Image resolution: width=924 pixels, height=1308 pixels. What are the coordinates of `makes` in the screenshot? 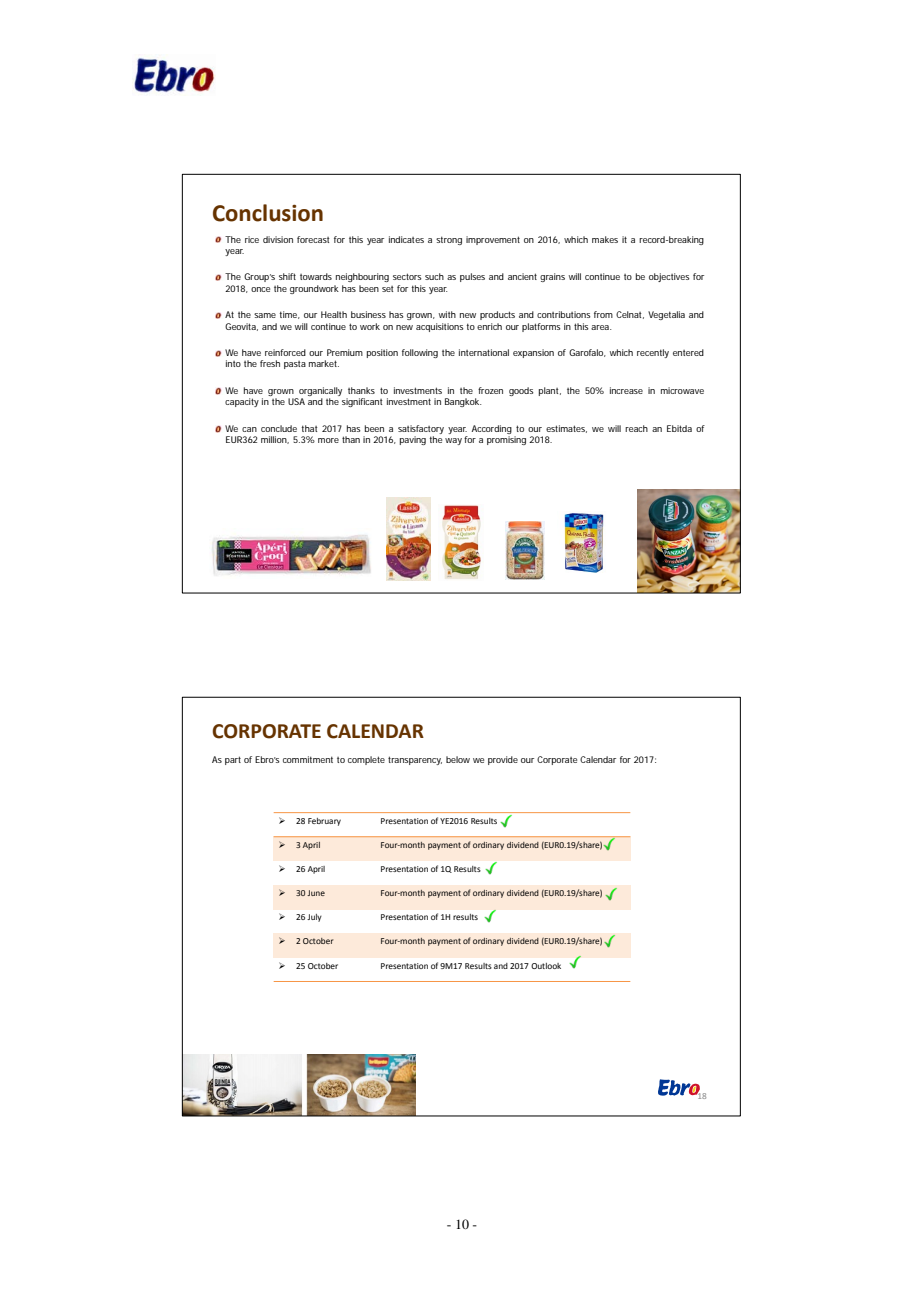 It's located at (605, 239).
